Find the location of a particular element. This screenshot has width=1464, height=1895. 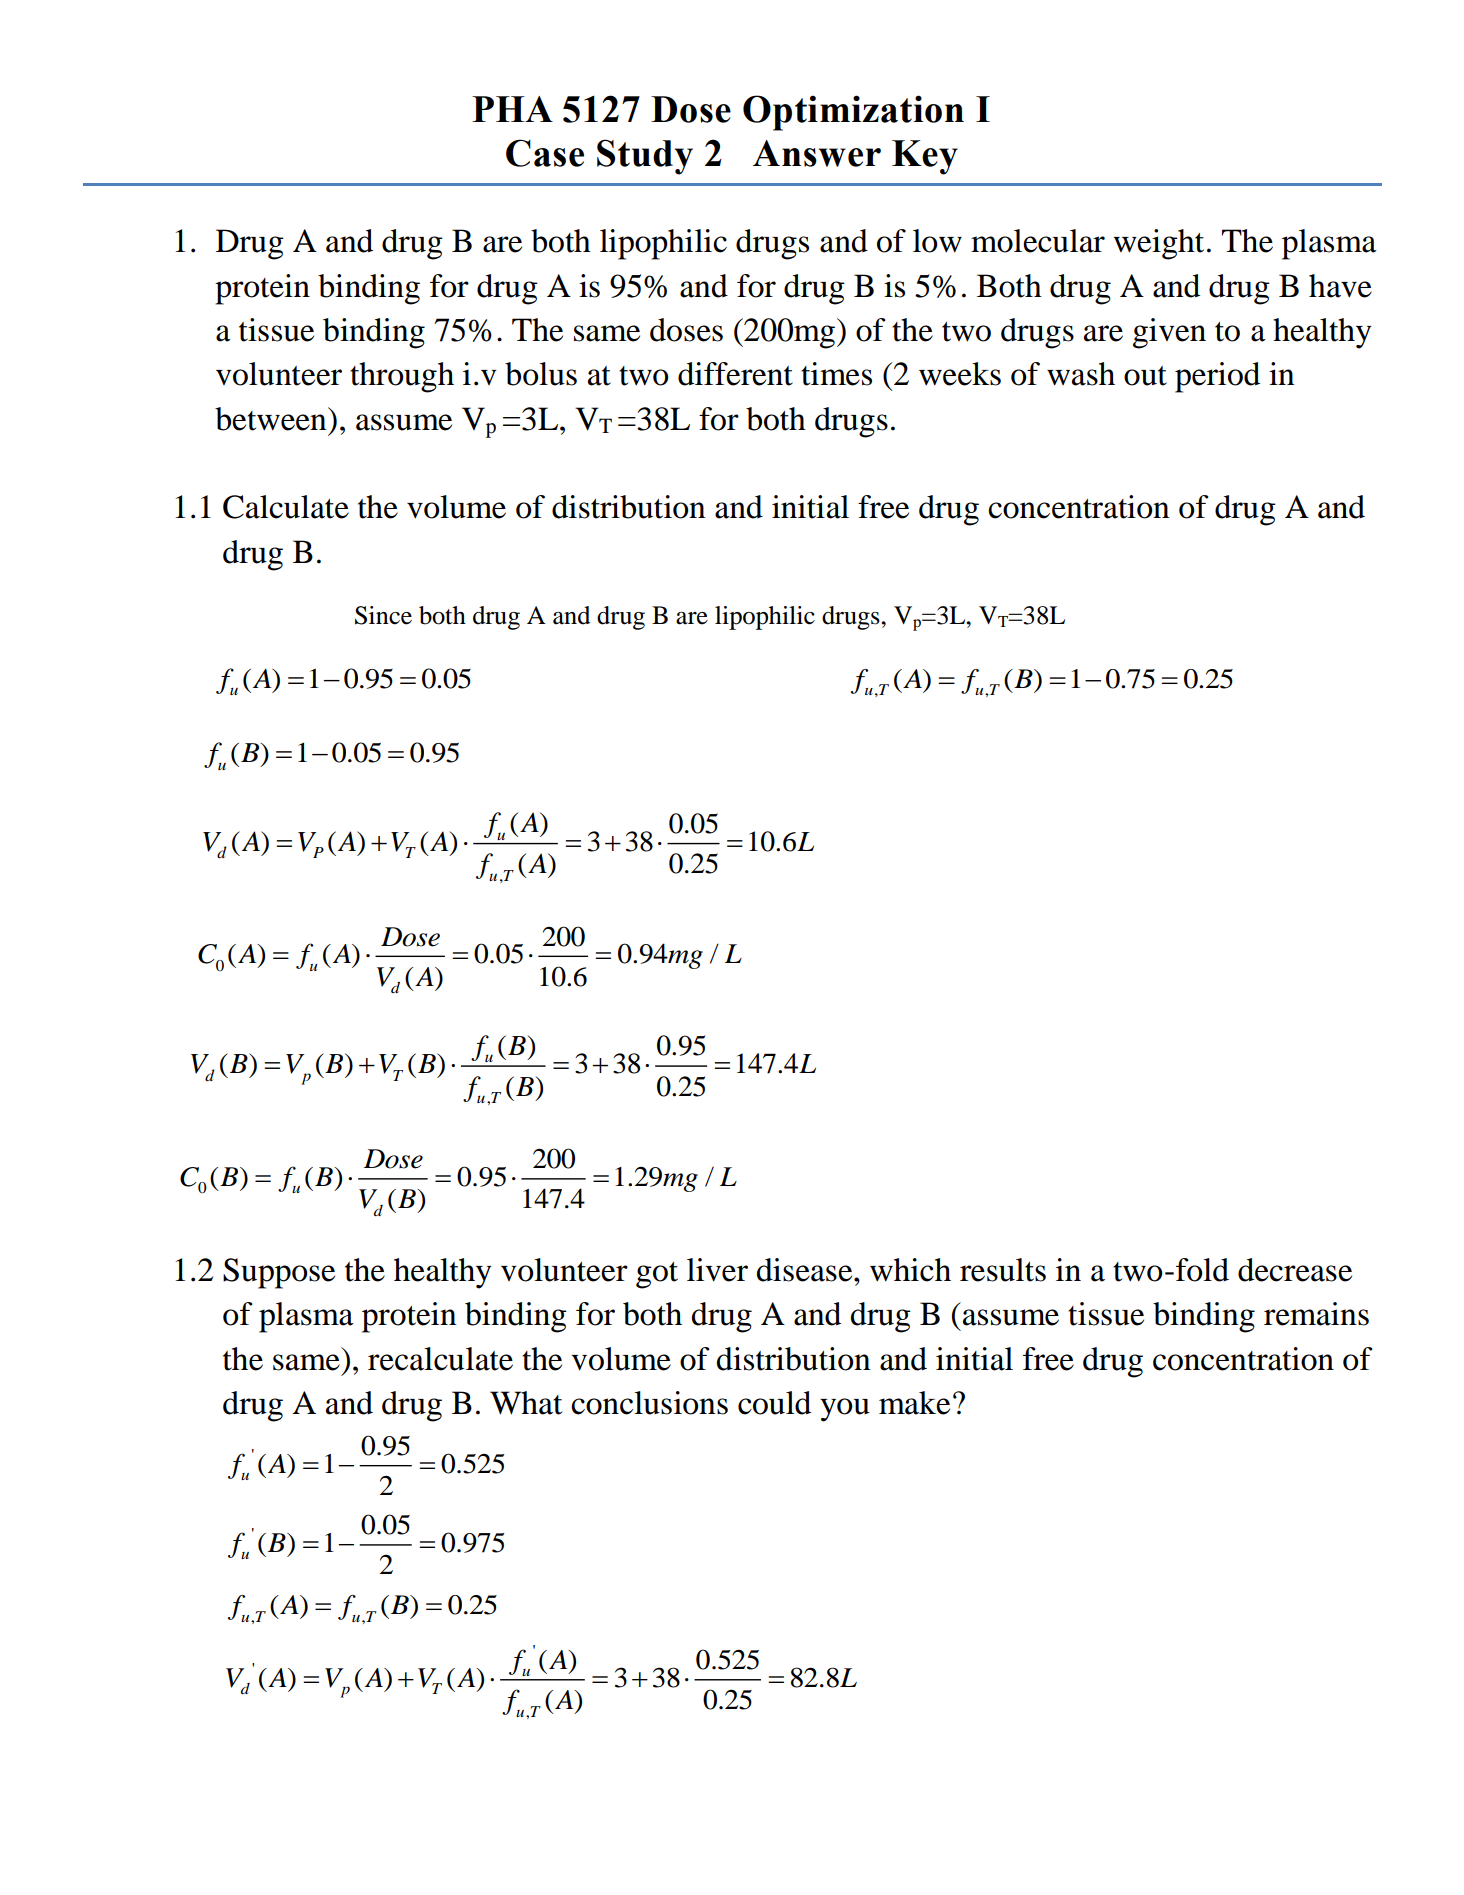

What is located at coordinates (526, 1403).
